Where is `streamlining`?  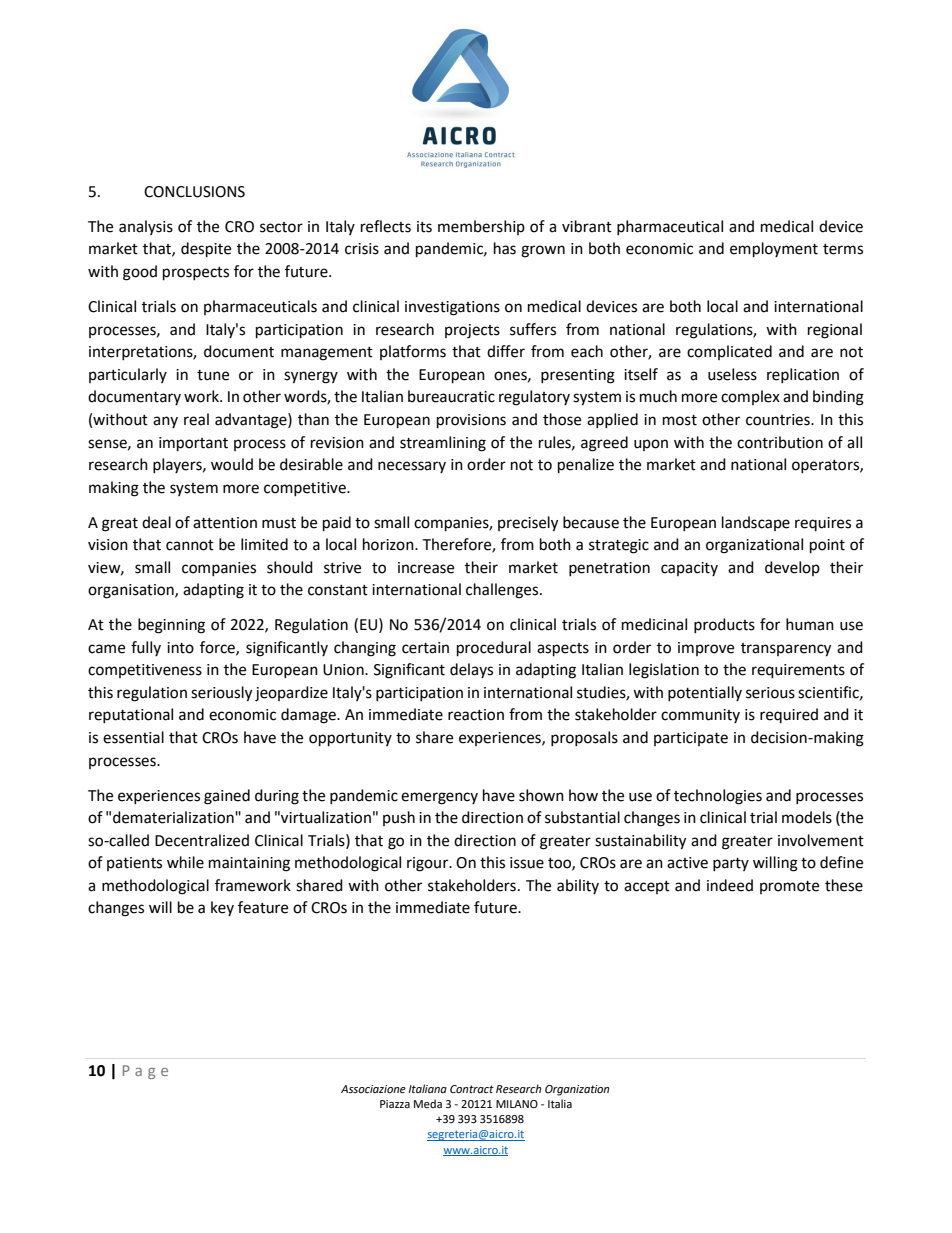 streamlining is located at coordinates (443, 444).
